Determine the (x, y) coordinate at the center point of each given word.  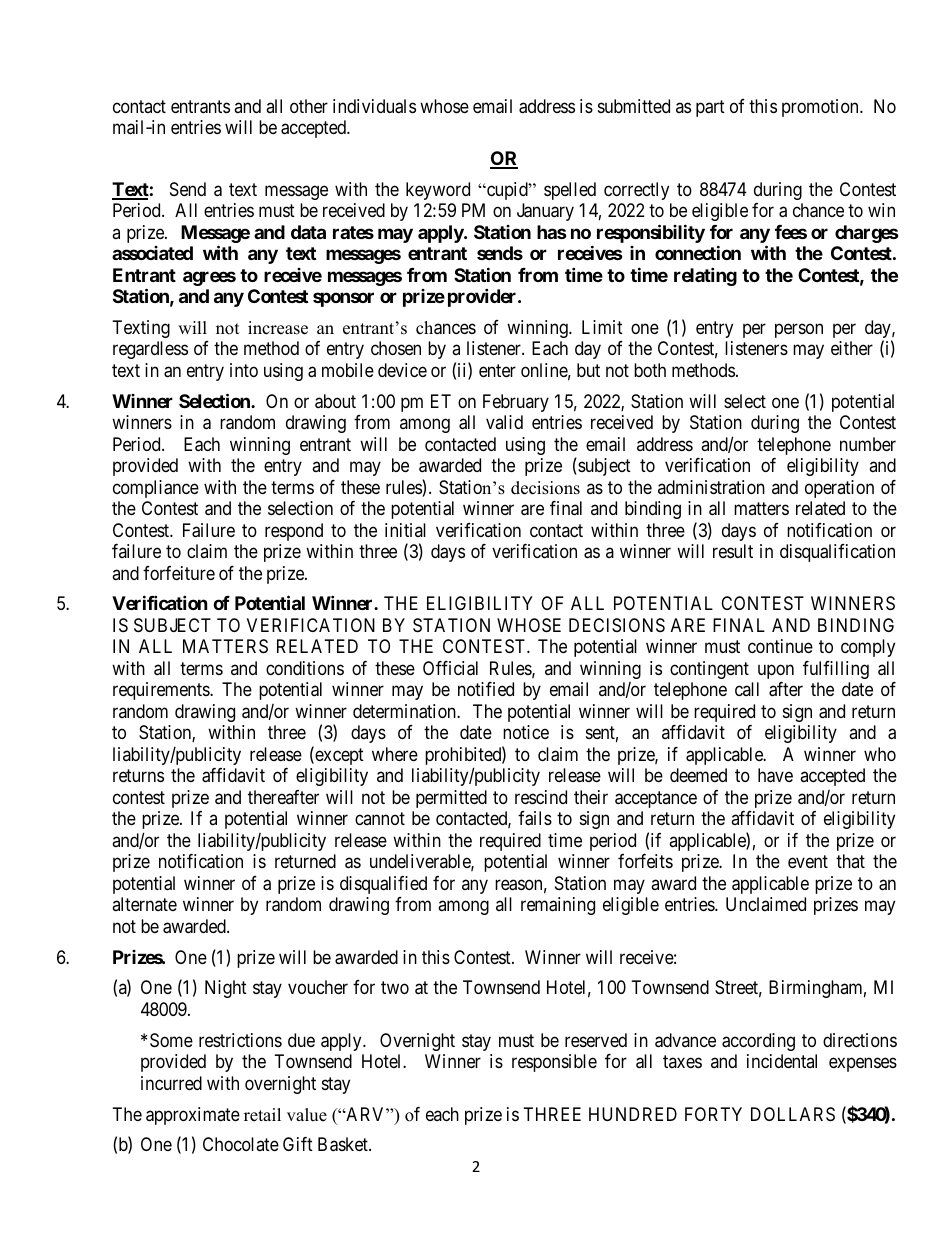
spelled (570, 191)
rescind (541, 797)
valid (504, 422)
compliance (156, 489)
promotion (821, 108)
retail (262, 1115)
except (338, 756)
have (775, 775)
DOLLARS (793, 1114)
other (309, 106)
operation (839, 489)
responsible (554, 1063)
